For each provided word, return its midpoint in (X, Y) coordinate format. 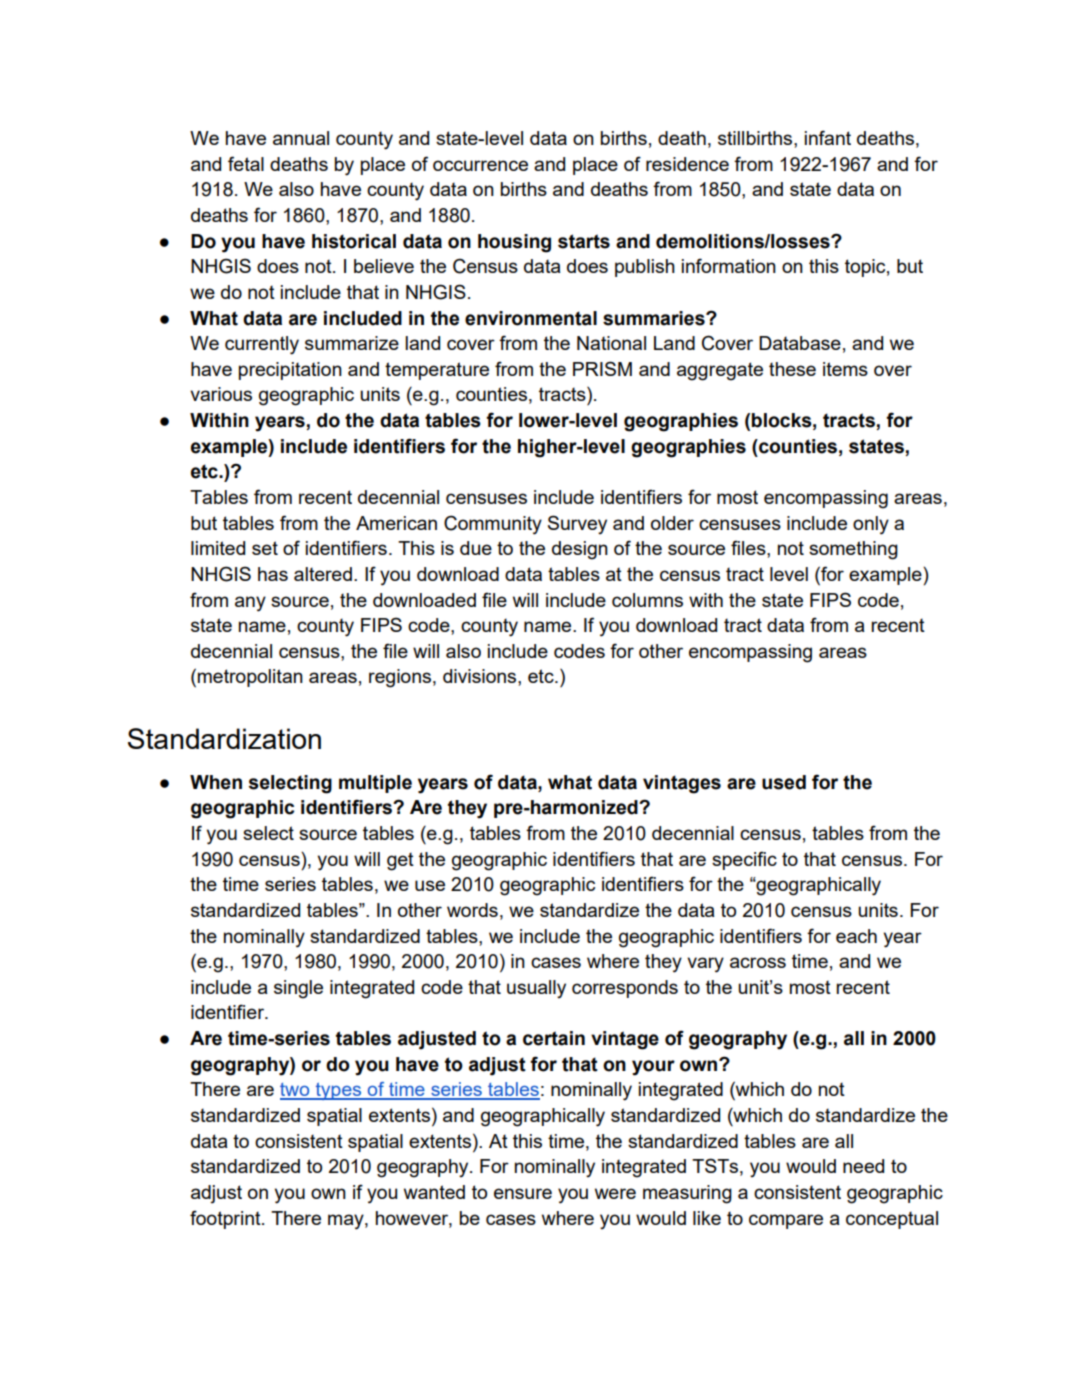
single (298, 989)
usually (536, 989)
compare (786, 1221)
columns (647, 600)
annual (301, 138)
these (792, 369)
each (856, 936)
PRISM (602, 368)
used (784, 782)
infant (828, 137)
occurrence (480, 165)
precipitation (290, 371)
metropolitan (250, 678)
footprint (226, 1219)
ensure (523, 1193)
